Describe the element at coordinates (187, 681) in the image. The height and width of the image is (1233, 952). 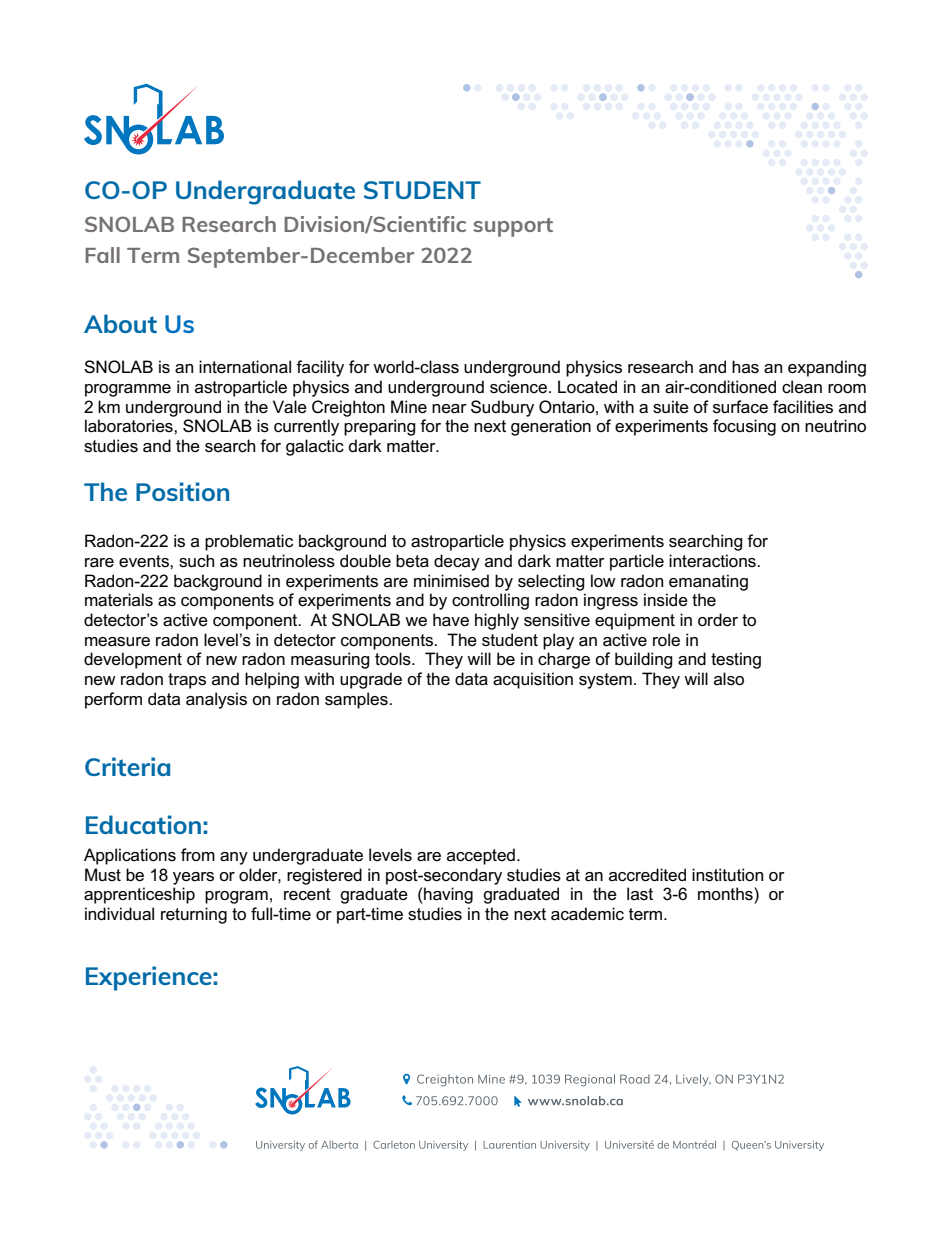
I see `traps` at that location.
